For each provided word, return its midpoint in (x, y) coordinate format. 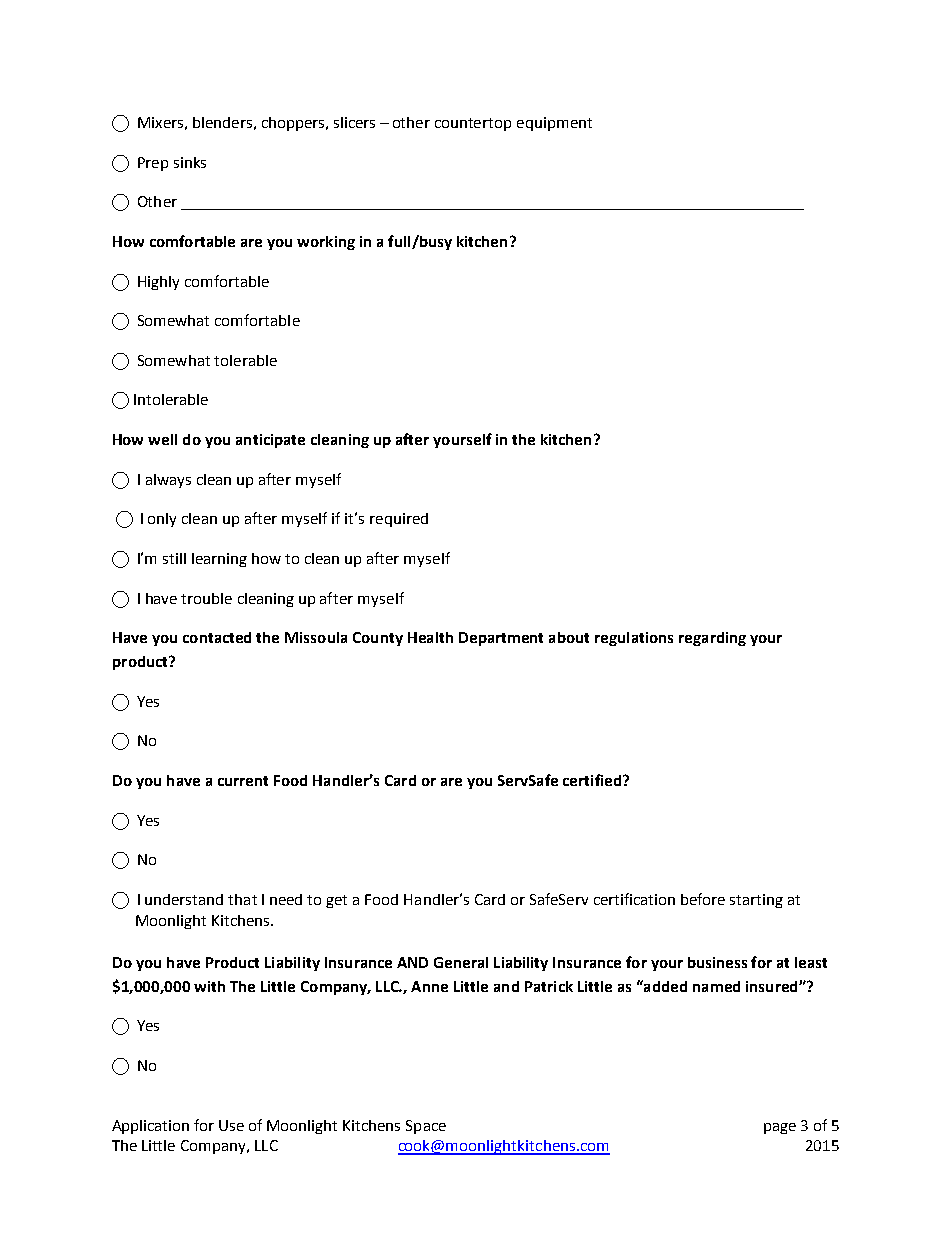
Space (426, 1127)
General (461, 962)
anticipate (270, 441)
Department (501, 639)
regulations (634, 639)
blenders (222, 122)
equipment (554, 124)
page (780, 1128)
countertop (473, 124)
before (703, 899)
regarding (712, 639)
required (399, 520)
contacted (217, 637)
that (242, 899)
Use (231, 1125)
